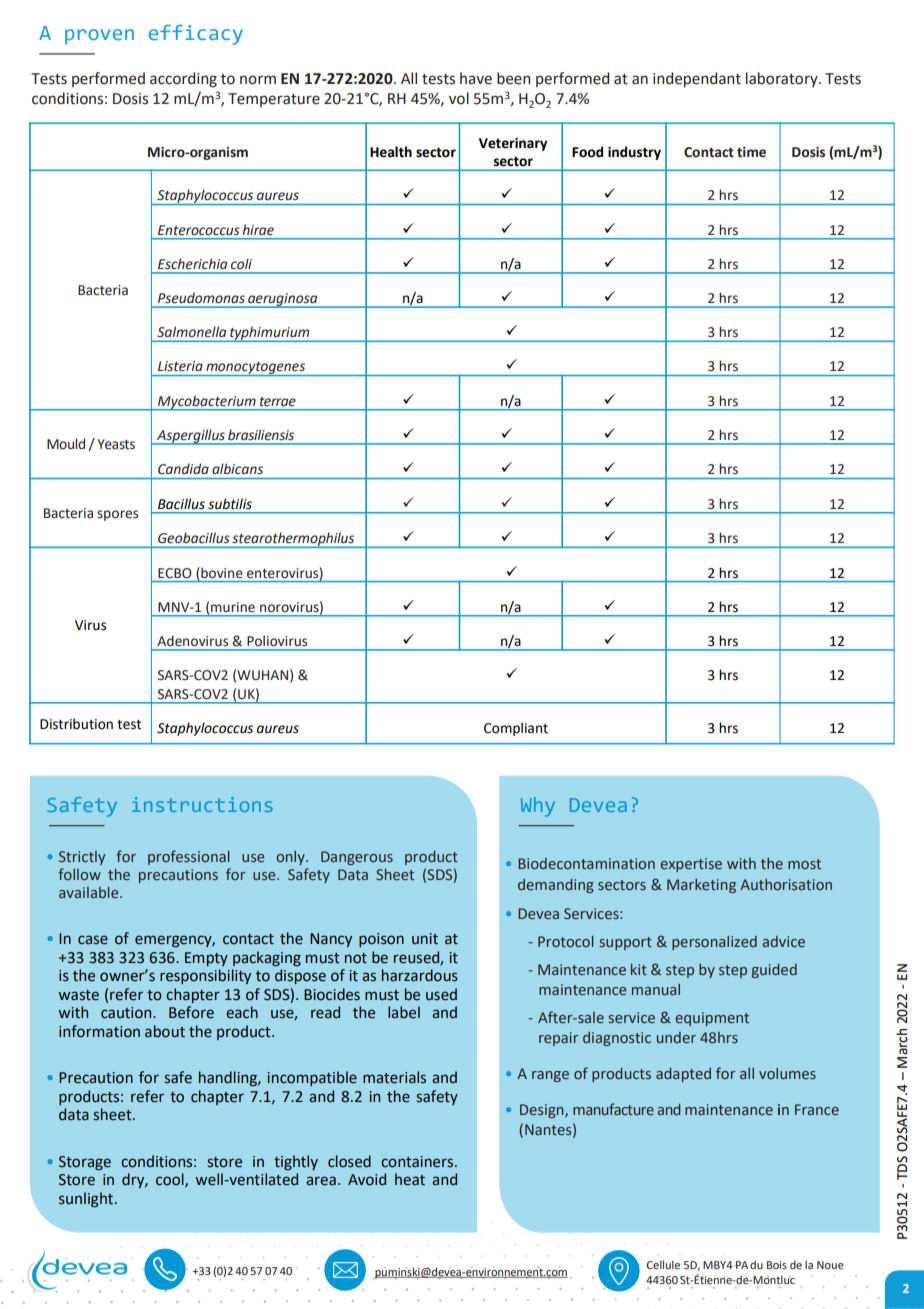  Describe the element at coordinates (410, 1179) in the screenshot. I see `heat` at that location.
